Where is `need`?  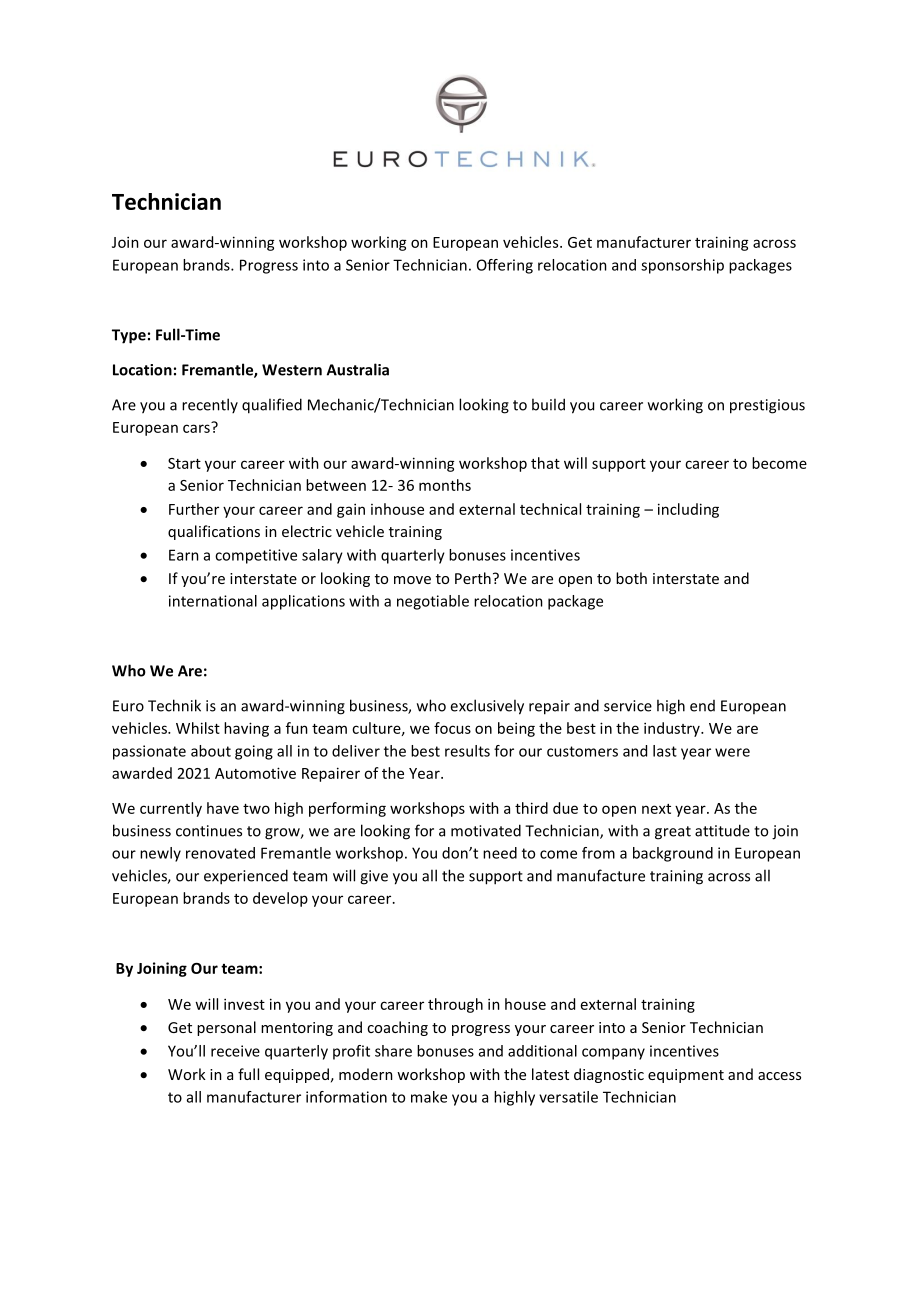
need is located at coordinates (500, 853).
